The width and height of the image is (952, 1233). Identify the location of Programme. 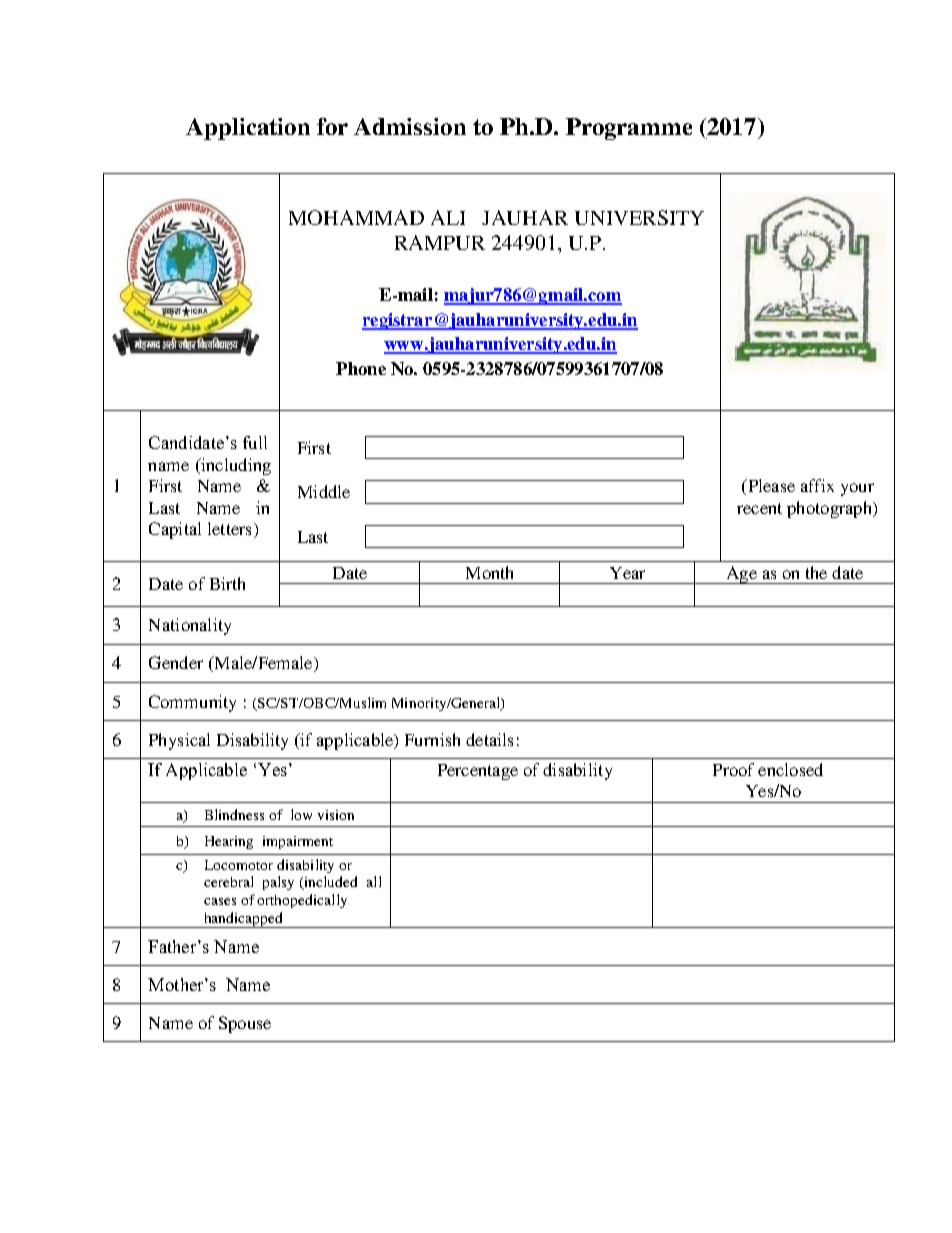
(629, 129).
